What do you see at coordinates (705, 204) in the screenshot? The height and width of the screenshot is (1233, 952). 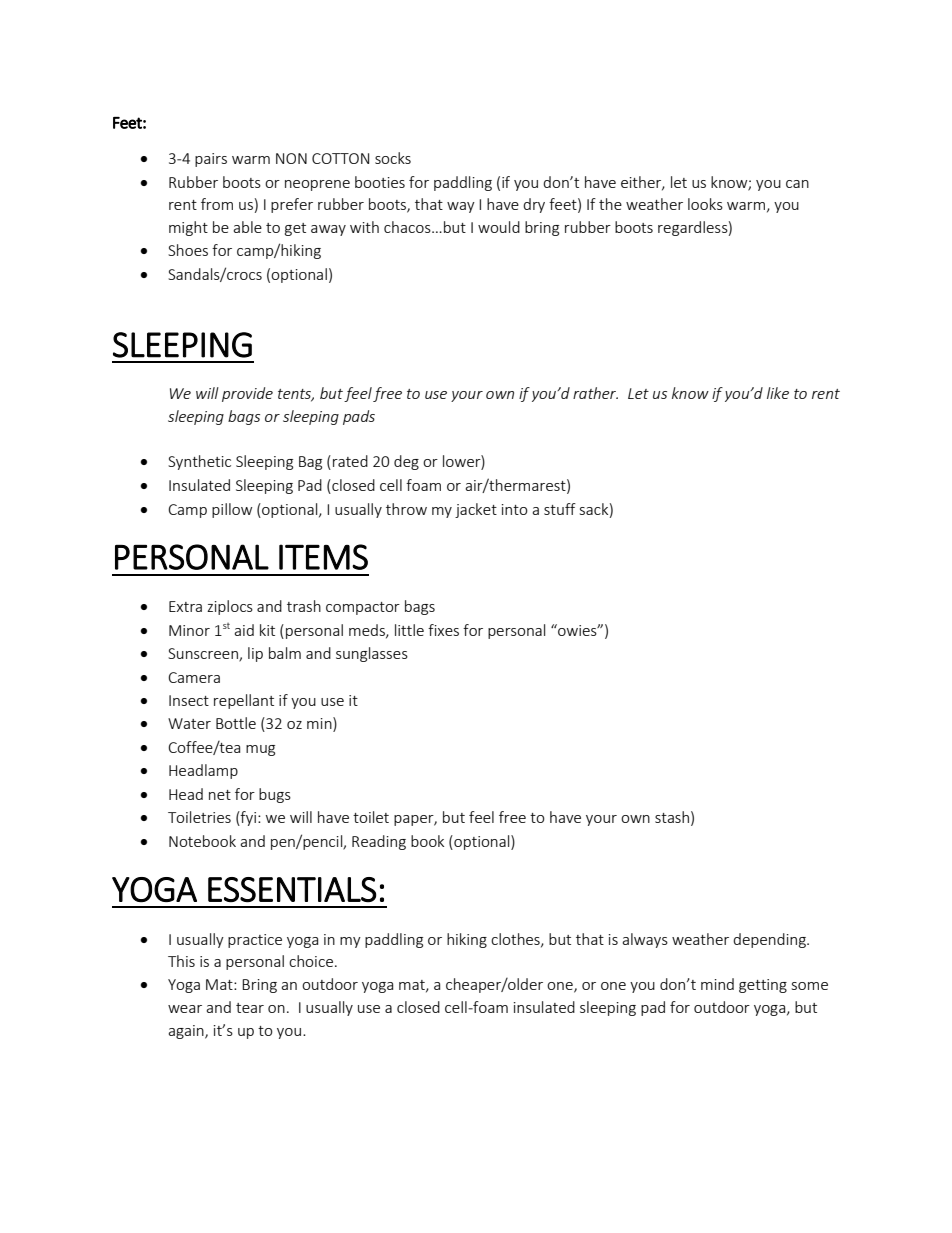 I see `looks` at bounding box center [705, 204].
